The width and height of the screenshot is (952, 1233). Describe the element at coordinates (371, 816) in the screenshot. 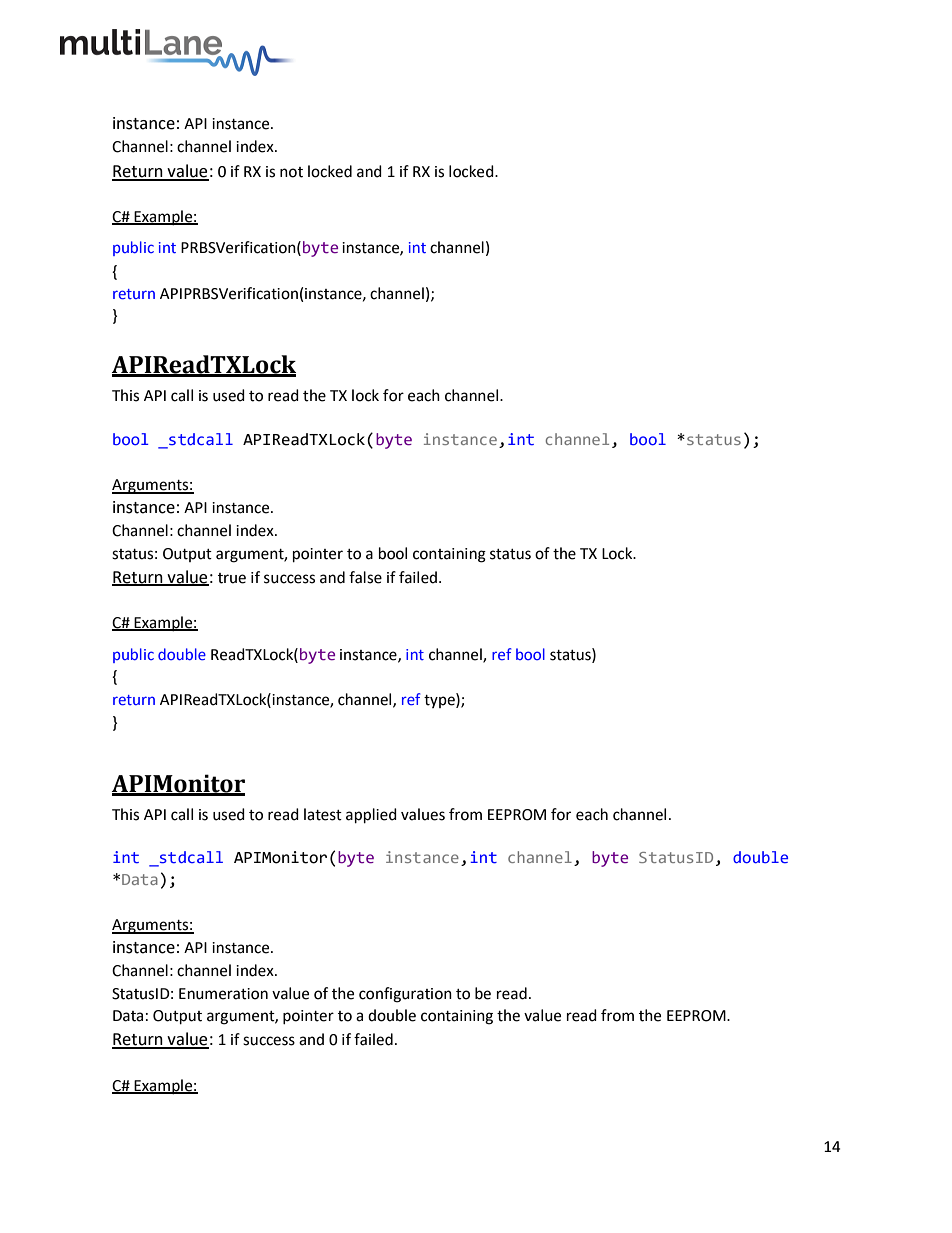

I see `applied` at that location.
